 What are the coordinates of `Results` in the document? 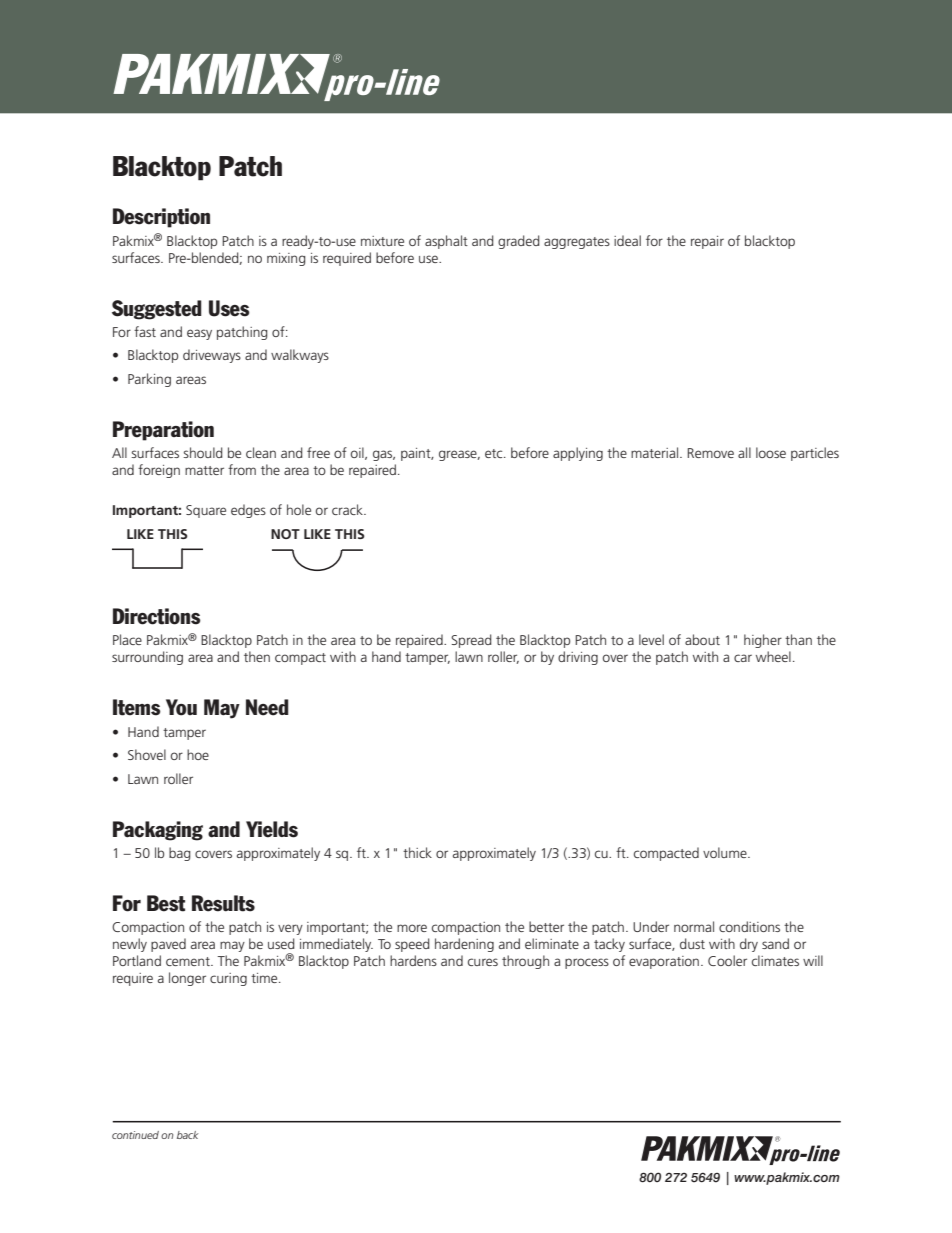 It's located at (223, 903).
